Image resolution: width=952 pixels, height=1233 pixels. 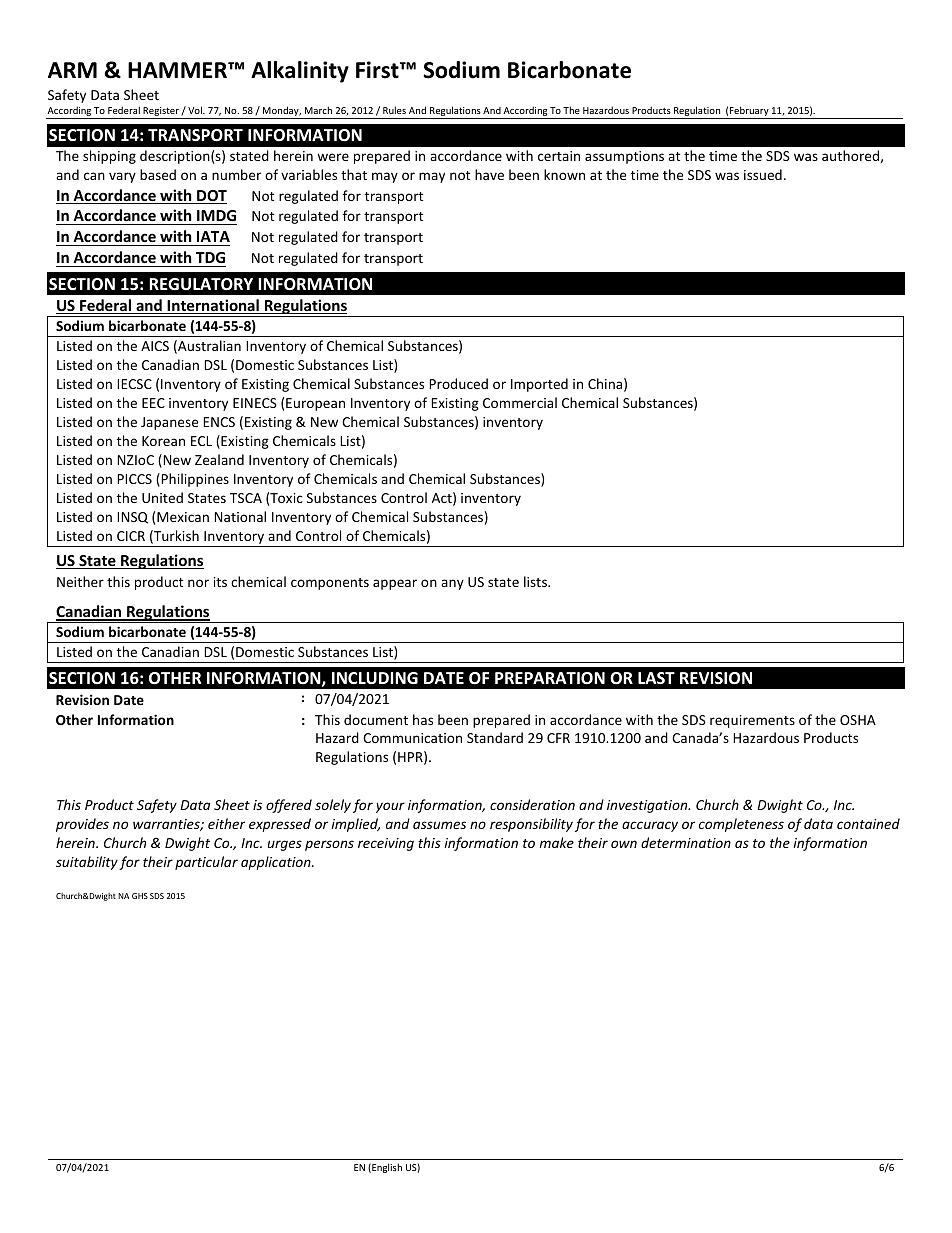 What do you see at coordinates (520, 402) in the document?
I see `Commercial` at bounding box center [520, 402].
